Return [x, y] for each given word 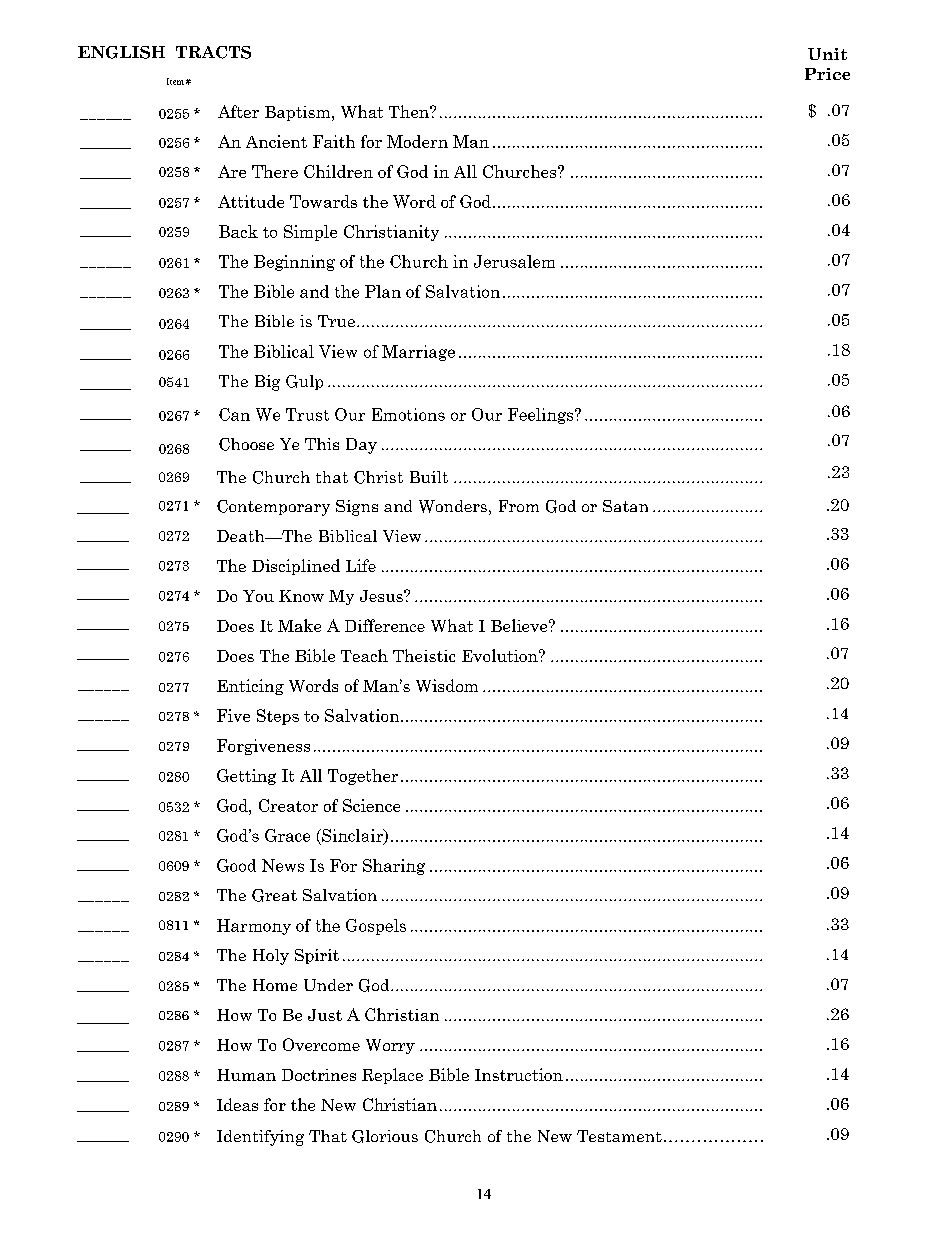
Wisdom [447, 685]
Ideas [237, 1104]
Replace [392, 1076]
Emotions [408, 414]
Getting [246, 777]
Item [175, 81]
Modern [417, 141]
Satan [625, 506]
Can [234, 414]
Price [827, 74]
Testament [619, 1136]
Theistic [424, 655]
